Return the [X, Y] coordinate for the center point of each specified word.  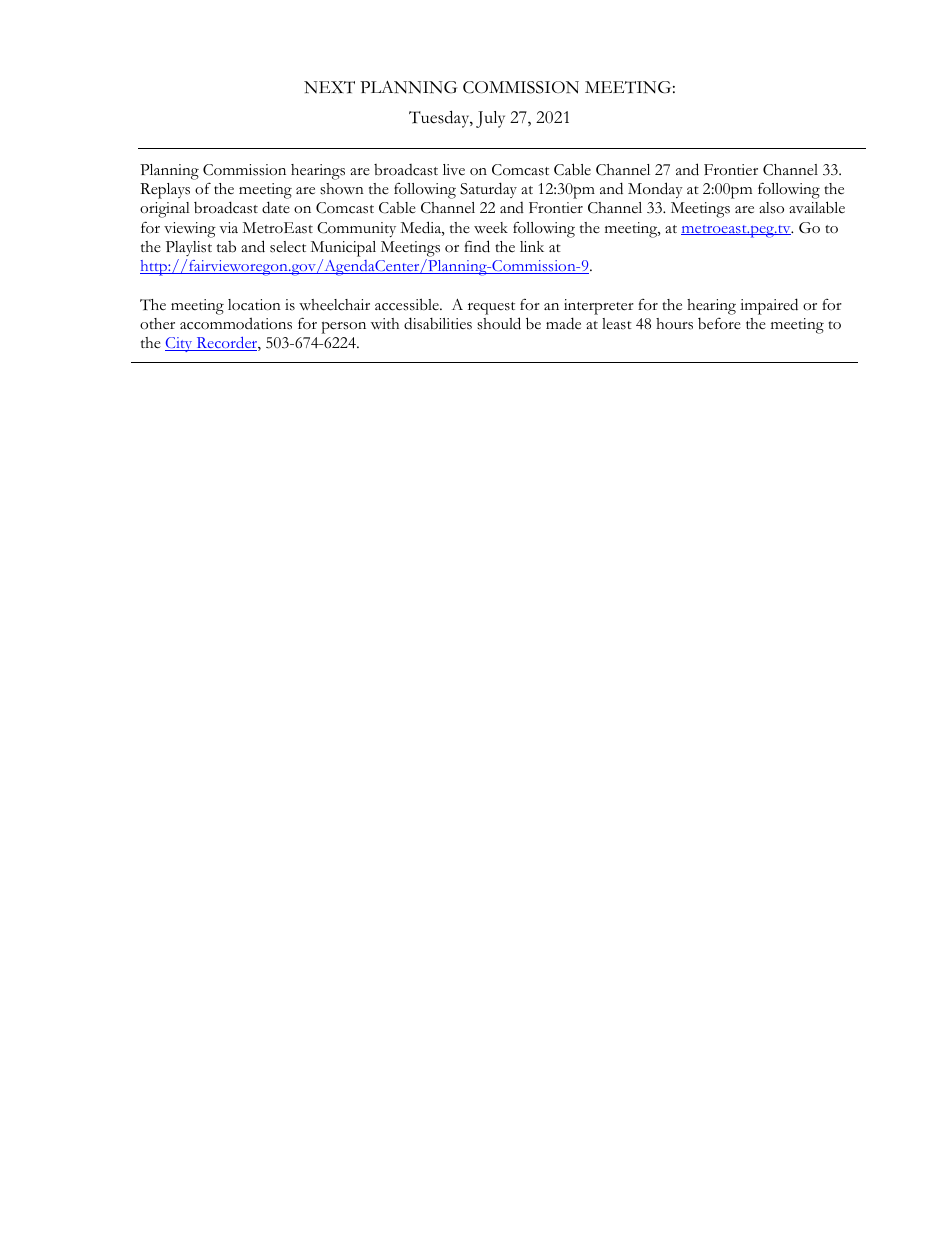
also [771, 208]
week [491, 228]
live [454, 169]
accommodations [236, 323]
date [276, 207]
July [490, 119]
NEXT [329, 87]
